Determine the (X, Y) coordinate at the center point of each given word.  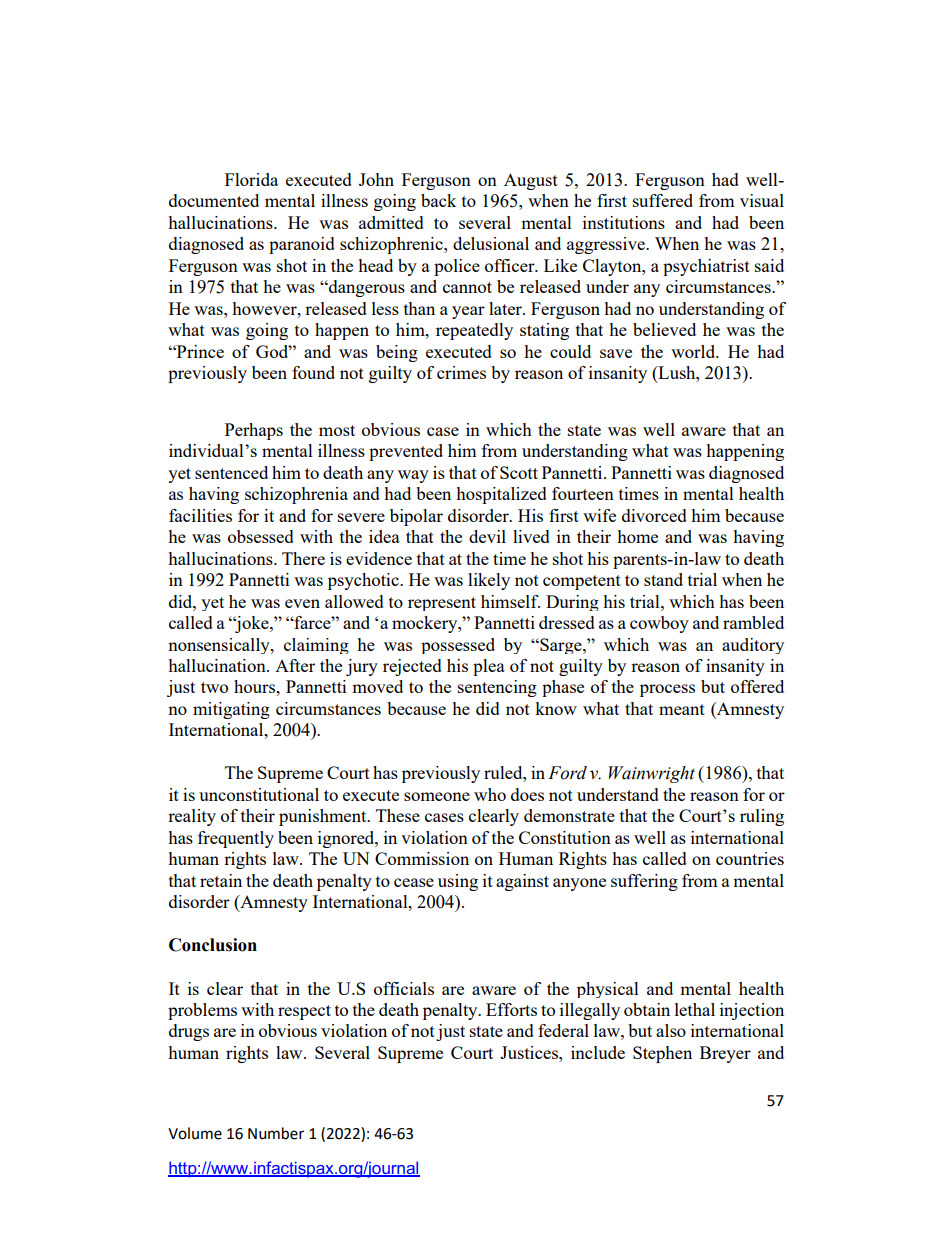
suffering (644, 882)
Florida (251, 179)
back (439, 200)
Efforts (511, 1009)
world (694, 351)
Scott (519, 472)
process (667, 690)
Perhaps (254, 431)
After (295, 665)
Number (276, 1133)
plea (489, 667)
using (458, 882)
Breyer (725, 1054)
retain (221, 880)
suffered (663, 200)
